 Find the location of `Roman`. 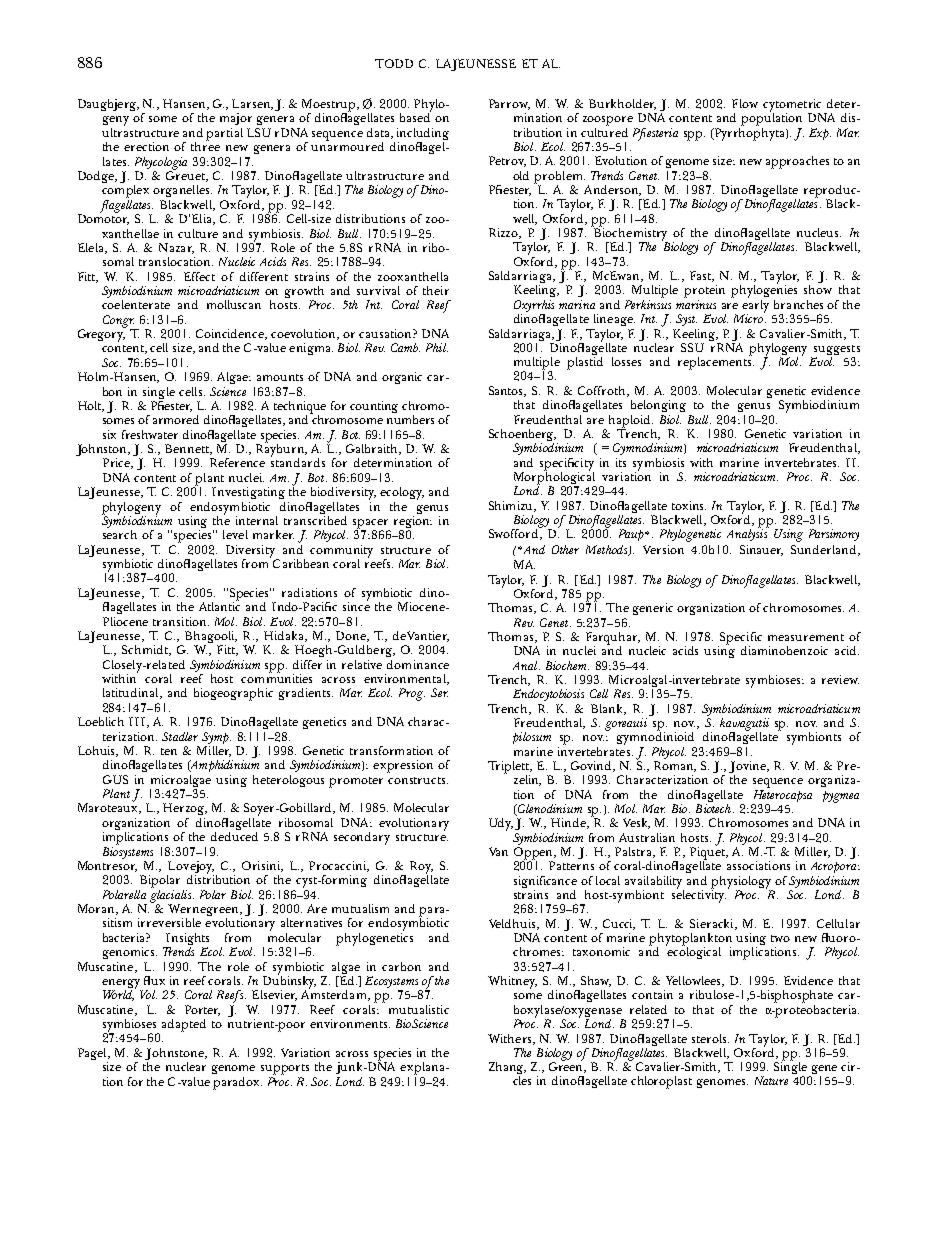

Roman is located at coordinates (675, 766).
